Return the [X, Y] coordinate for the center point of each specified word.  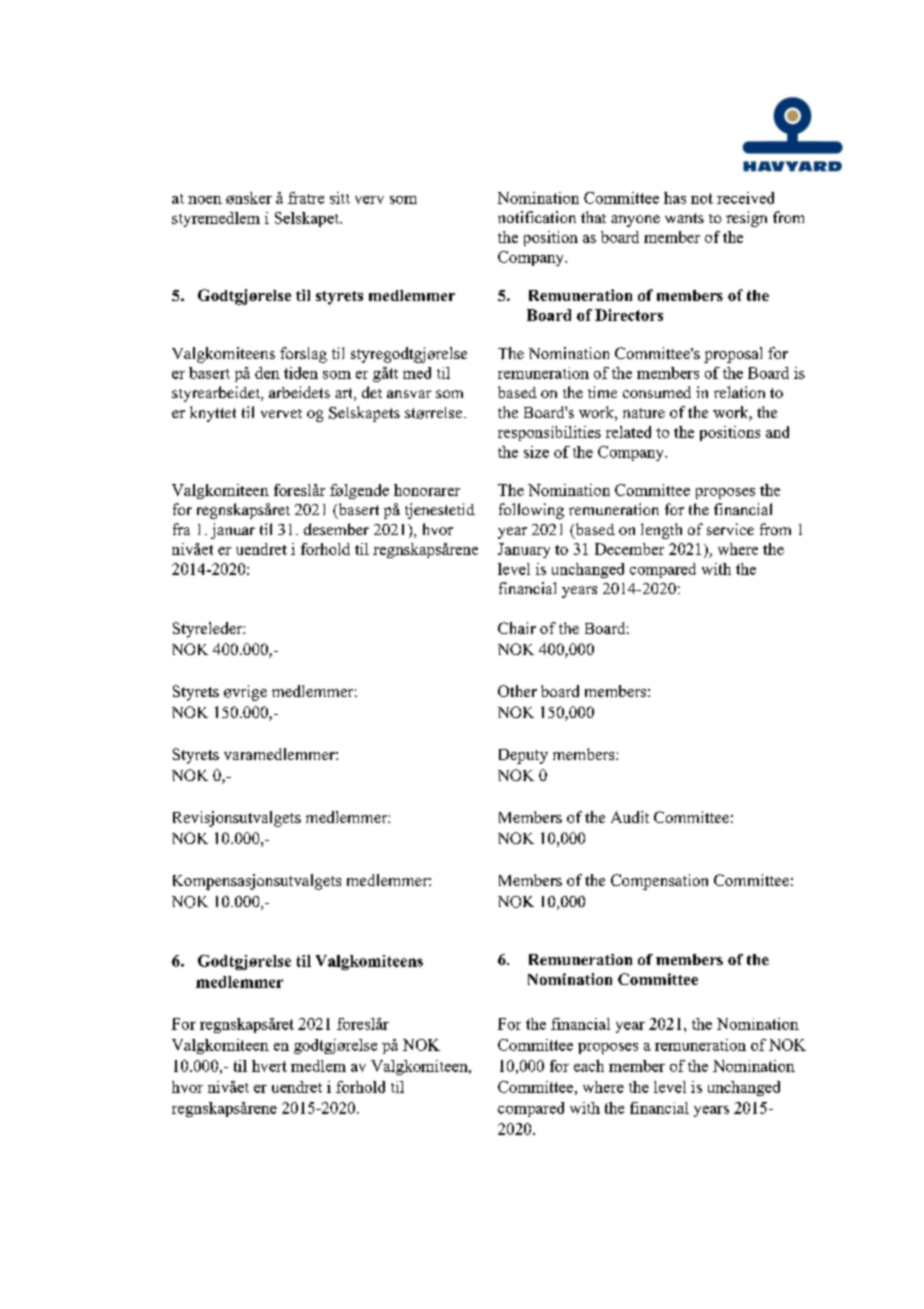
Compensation [659, 882]
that [593, 217]
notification [537, 217]
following [531, 511]
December [629, 549]
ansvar [409, 394]
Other [517, 691]
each [589, 1066]
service [730, 529]
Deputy [523, 756]
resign [746, 219]
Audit [630, 817]
